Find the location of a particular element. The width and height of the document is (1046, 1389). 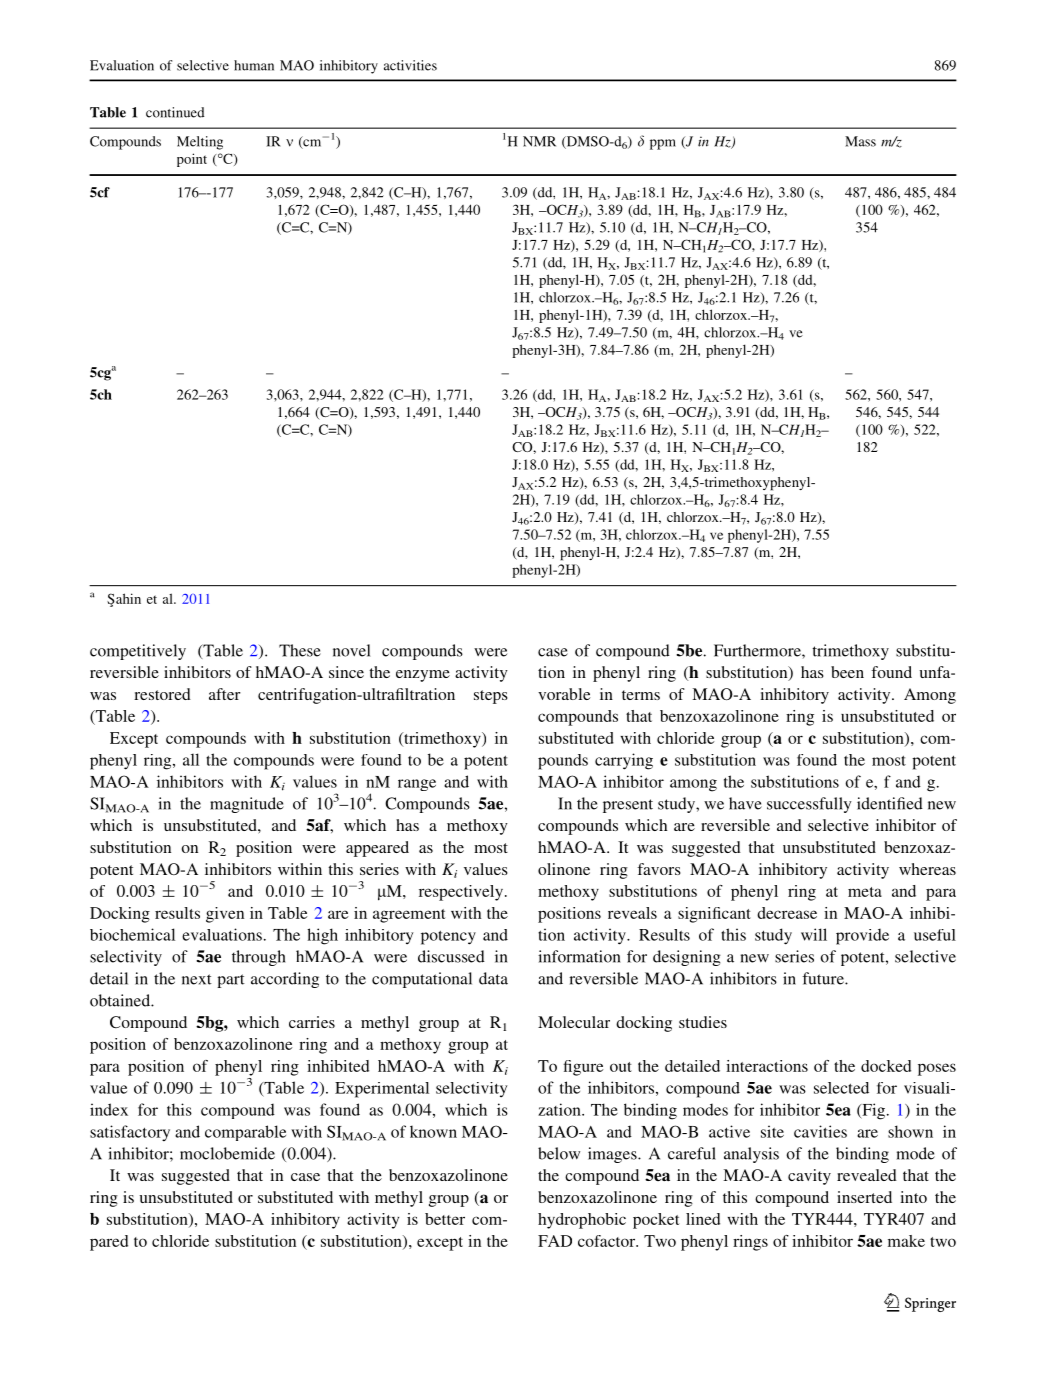

continued is located at coordinates (175, 112).
